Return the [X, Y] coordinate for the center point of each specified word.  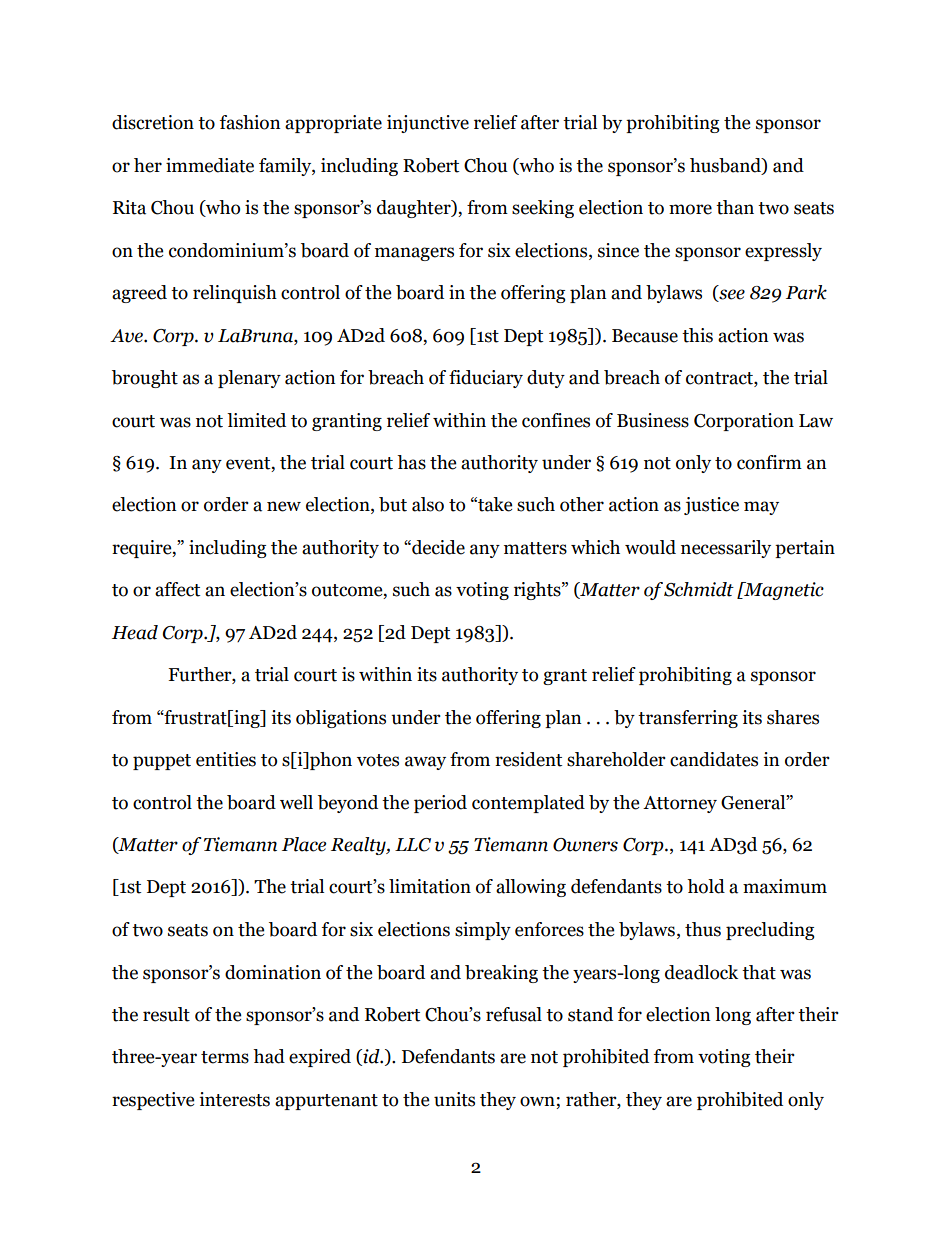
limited [256, 420]
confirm [769, 462]
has [411, 462]
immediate [210, 165]
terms [225, 1057]
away [425, 763]
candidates [714, 759]
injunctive [428, 124]
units [454, 1099]
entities [226, 759]
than [735, 207]
